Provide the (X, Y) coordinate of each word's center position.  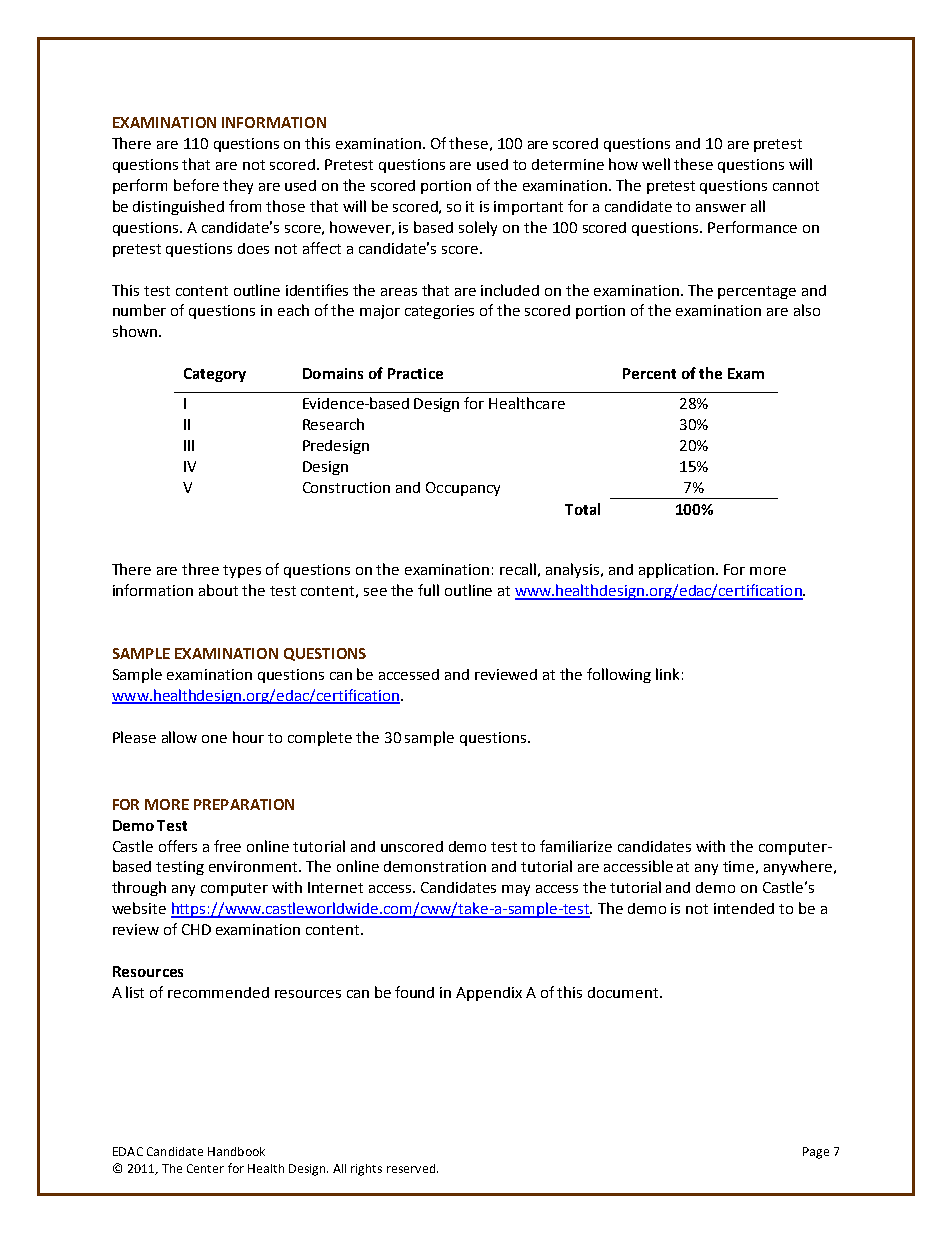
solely (478, 228)
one (214, 739)
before (196, 185)
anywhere (798, 867)
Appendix (489, 994)
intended (744, 908)
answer (721, 208)
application (678, 570)
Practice (415, 373)
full (428, 590)
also (807, 310)
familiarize (576, 846)
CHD (196, 929)
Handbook (236, 1151)
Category (215, 375)
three (200, 569)
